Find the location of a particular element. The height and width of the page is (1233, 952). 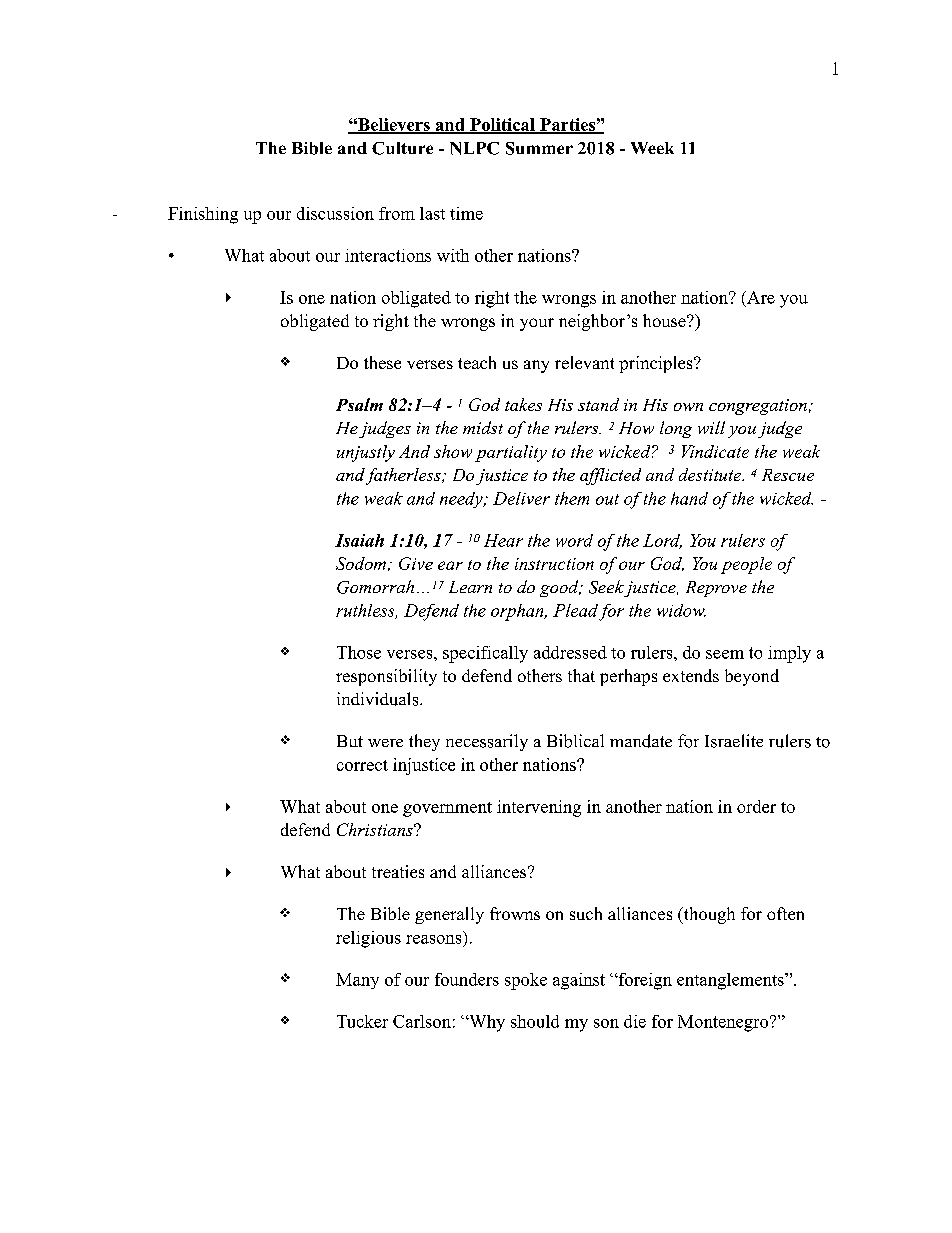

Week is located at coordinates (652, 148).
